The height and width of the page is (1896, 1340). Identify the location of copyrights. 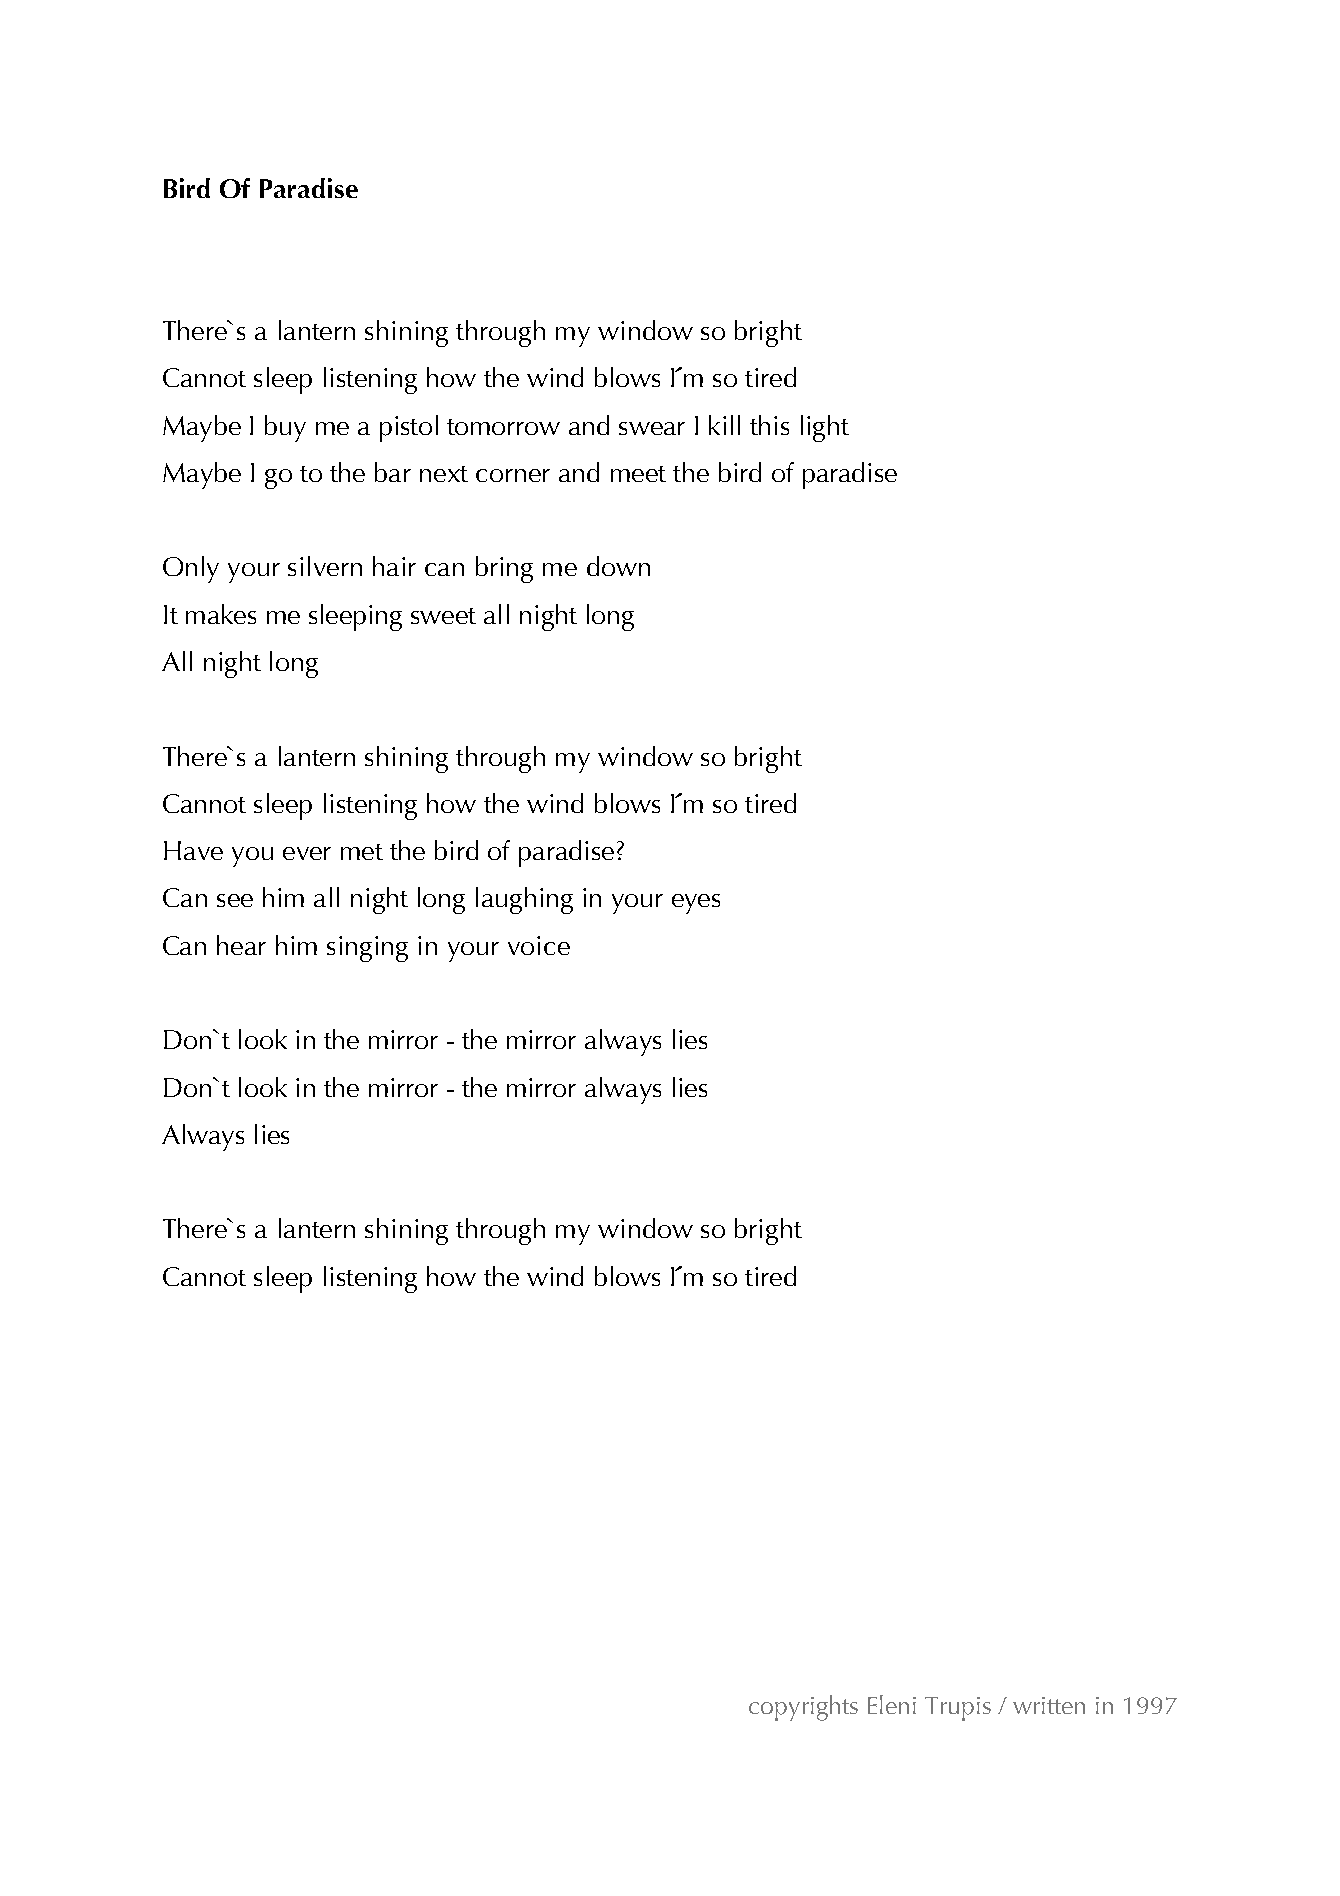
(803, 1708).
